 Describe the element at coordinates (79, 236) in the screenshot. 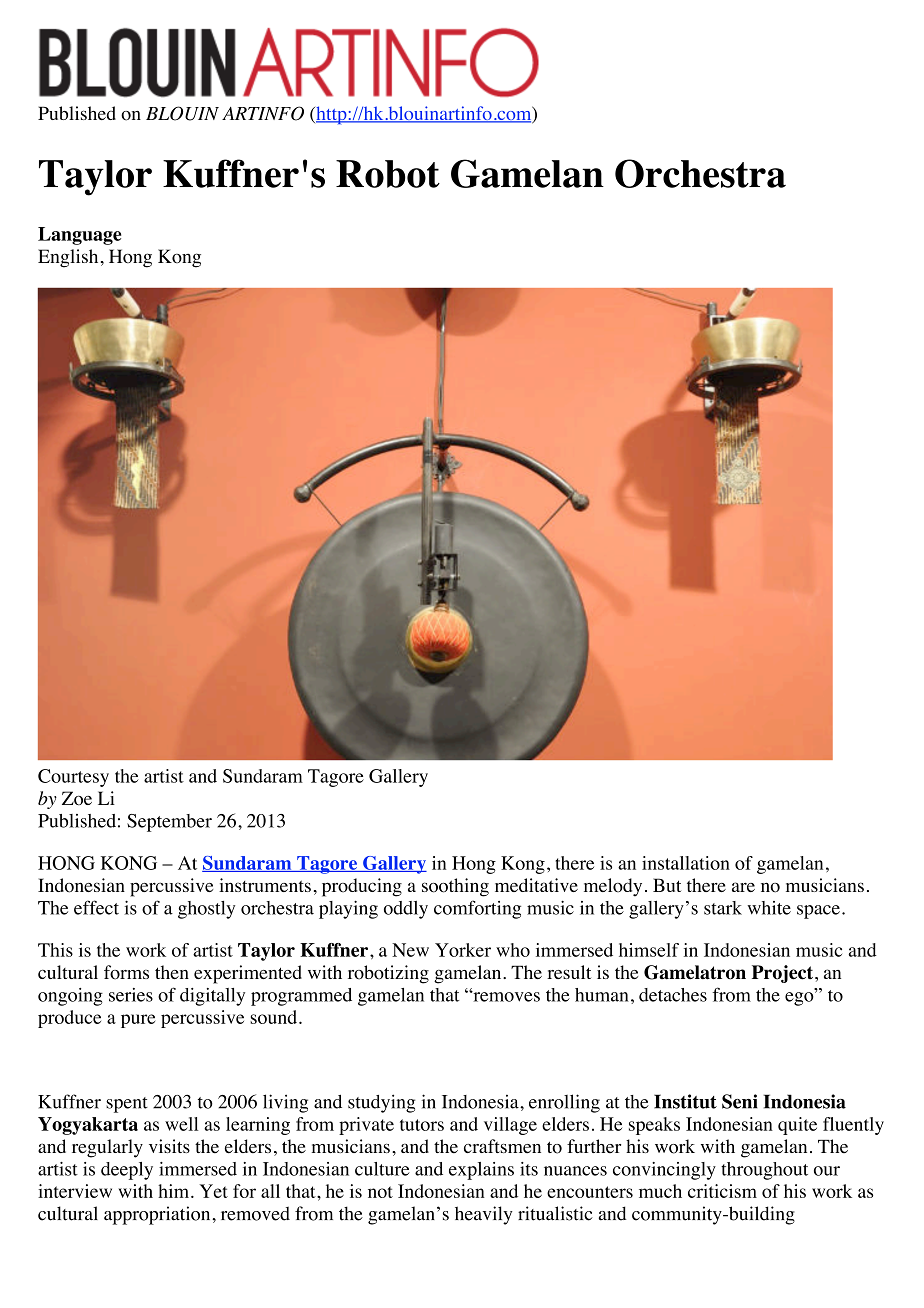

I see `Language` at that location.
